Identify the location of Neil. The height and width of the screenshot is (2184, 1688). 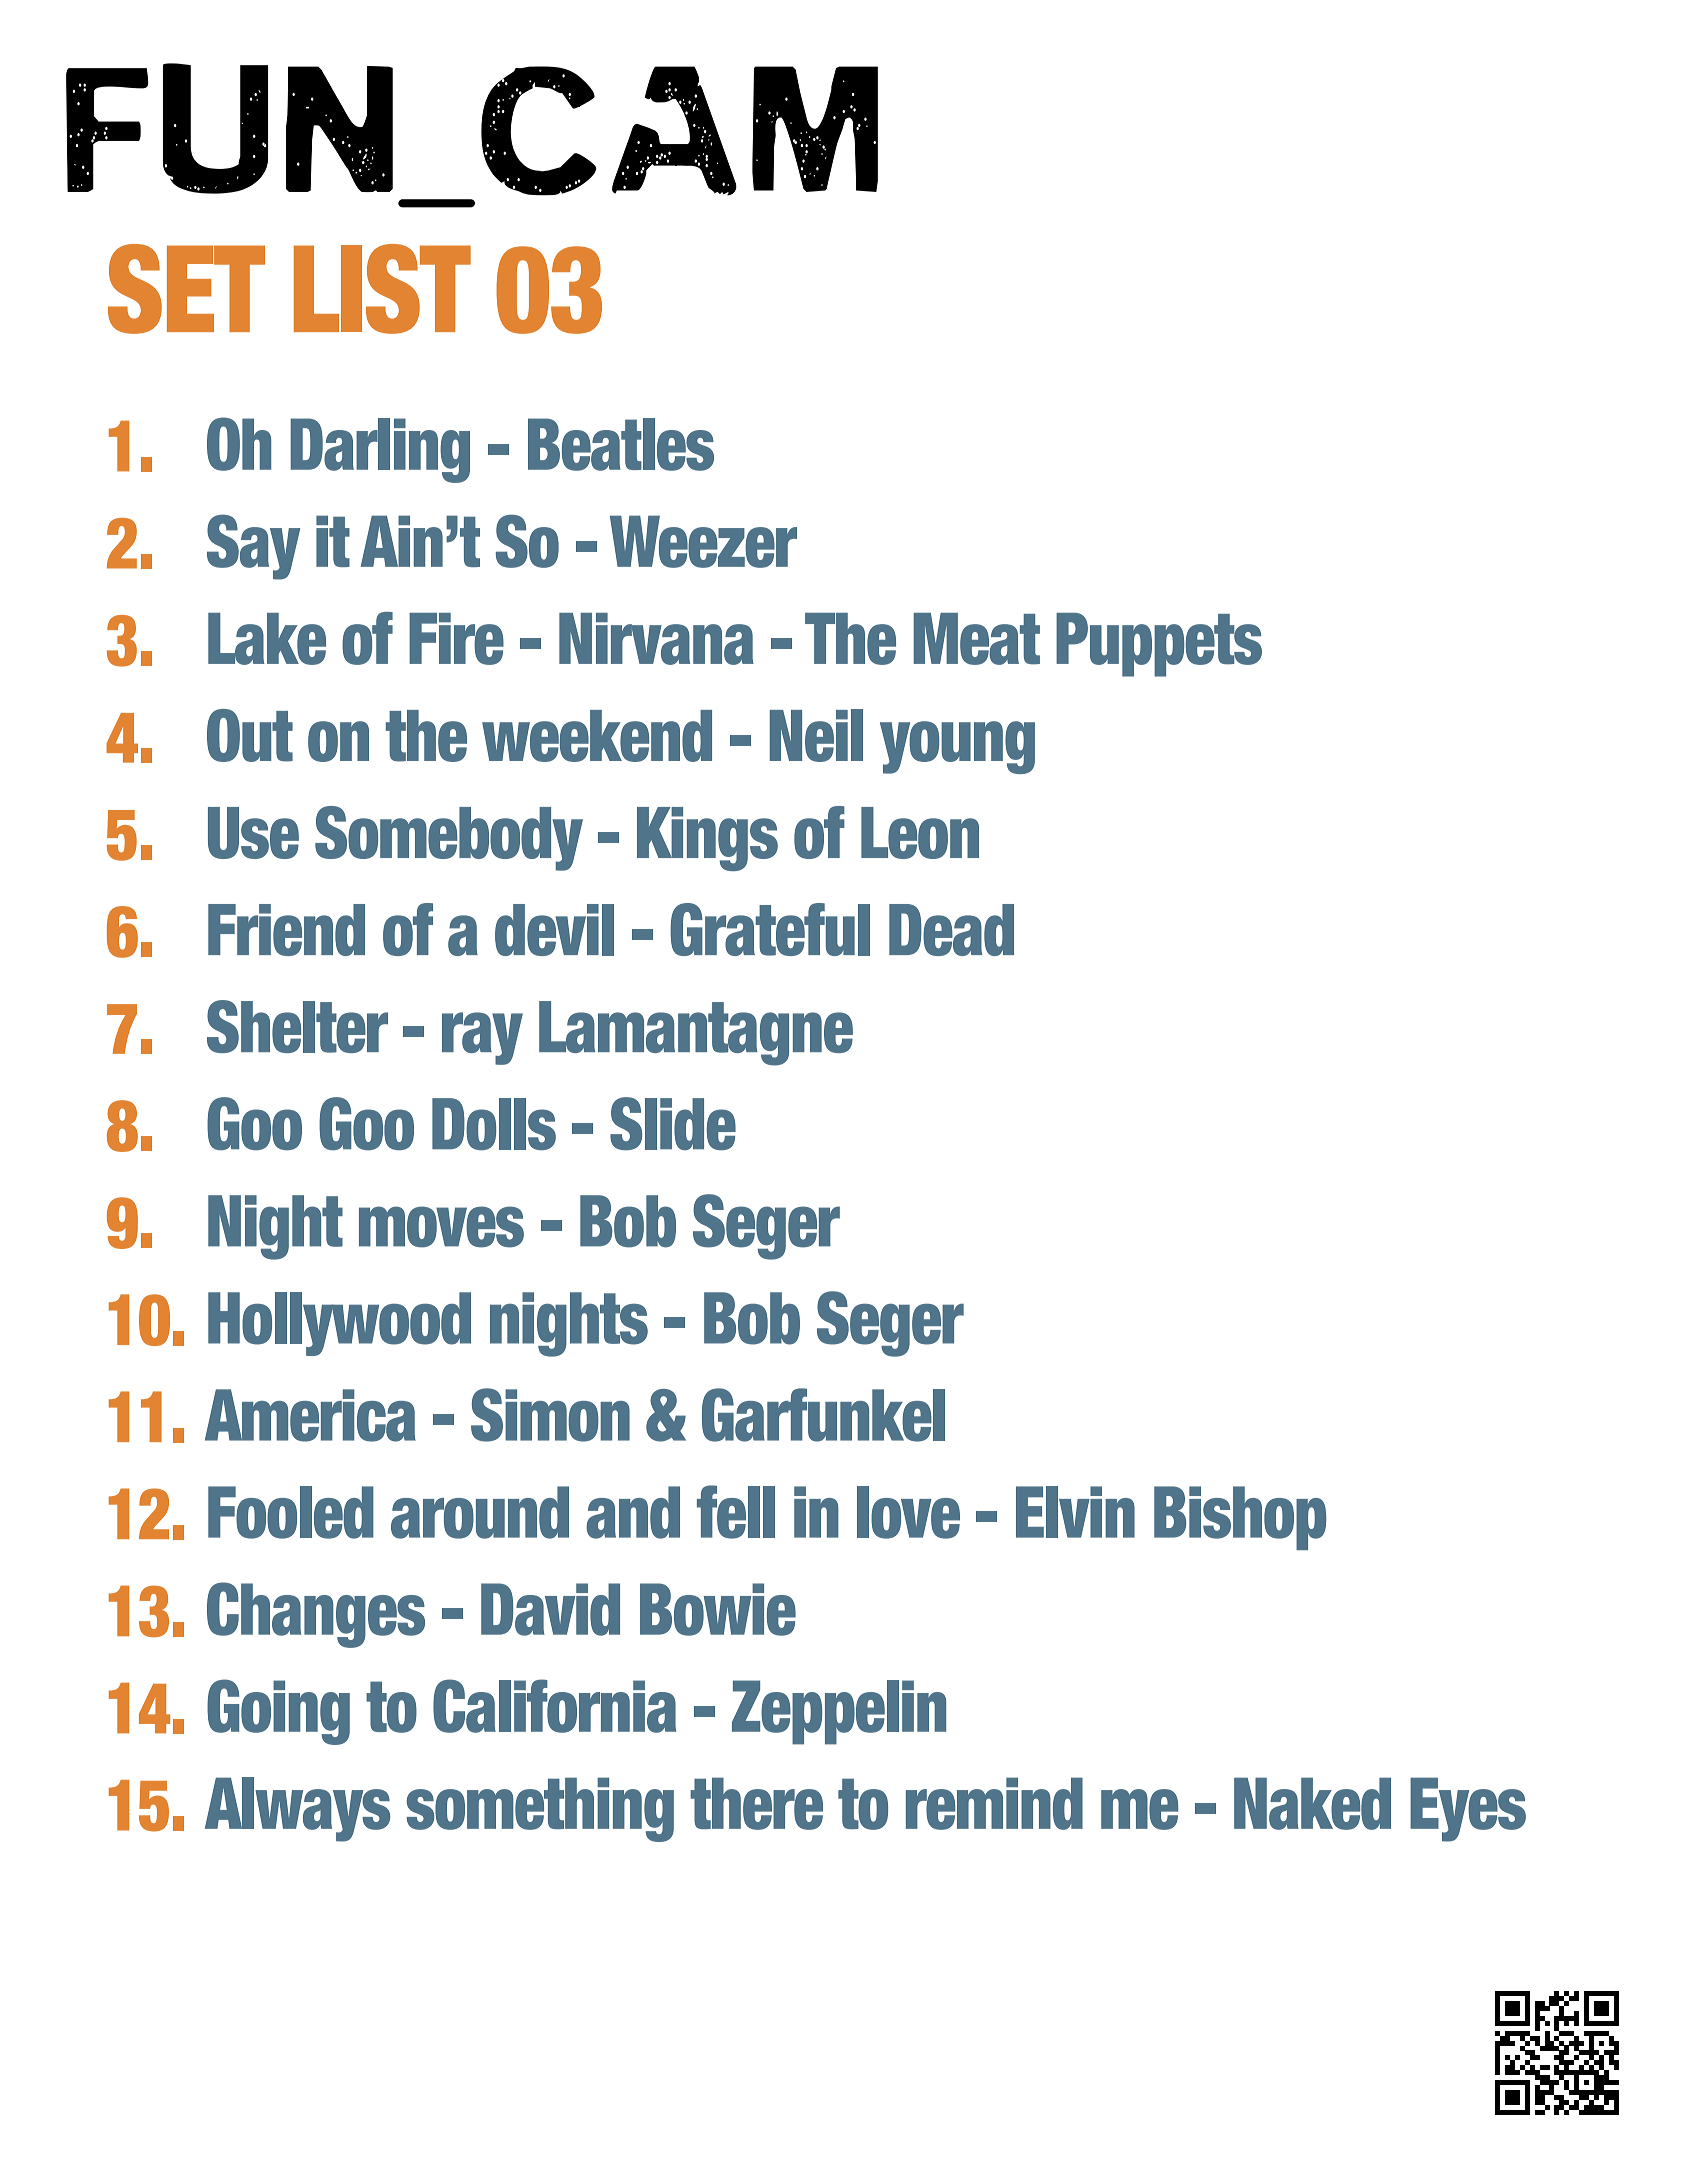
(816, 735).
